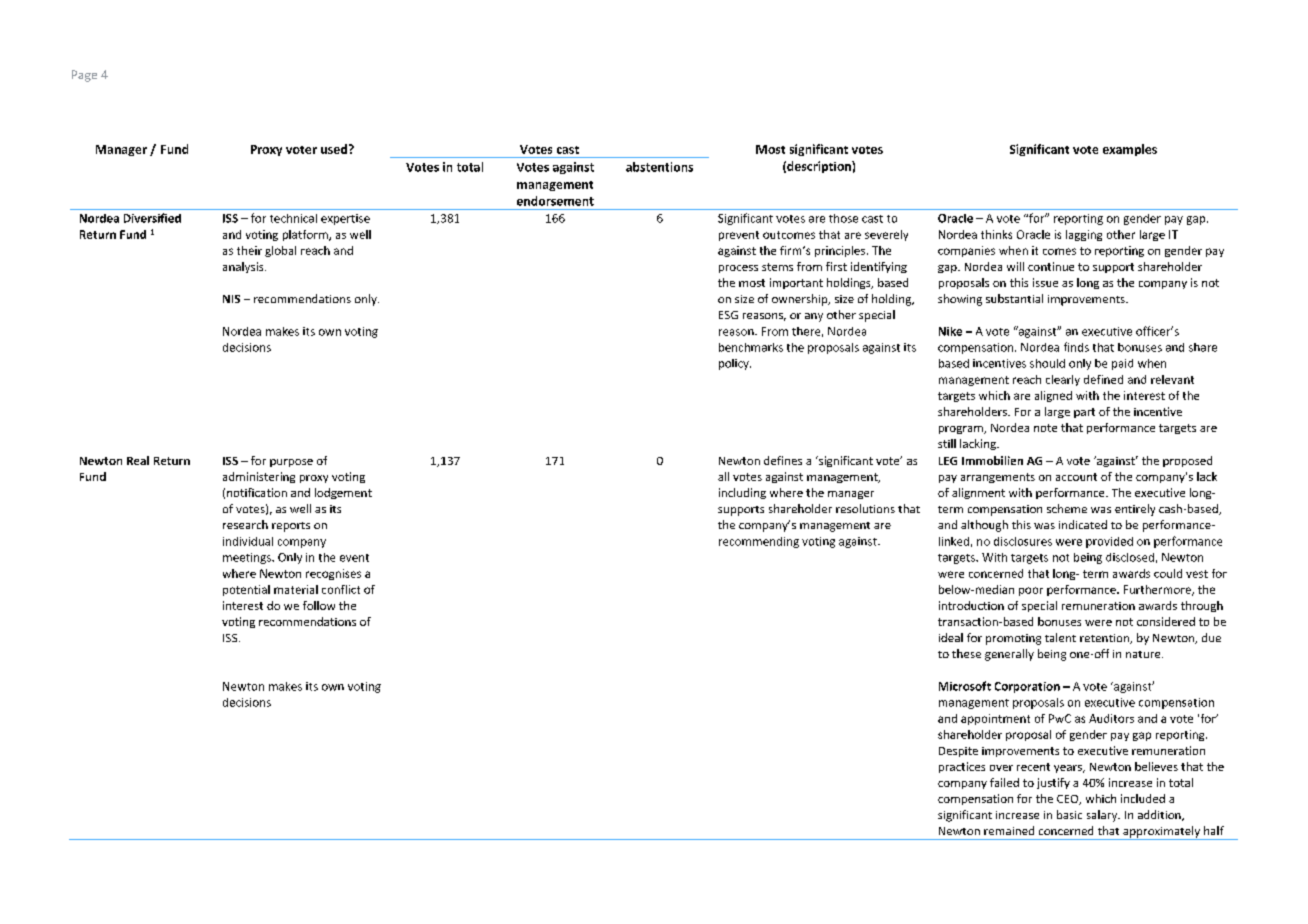  I want to click on purpose, so click(291, 463).
